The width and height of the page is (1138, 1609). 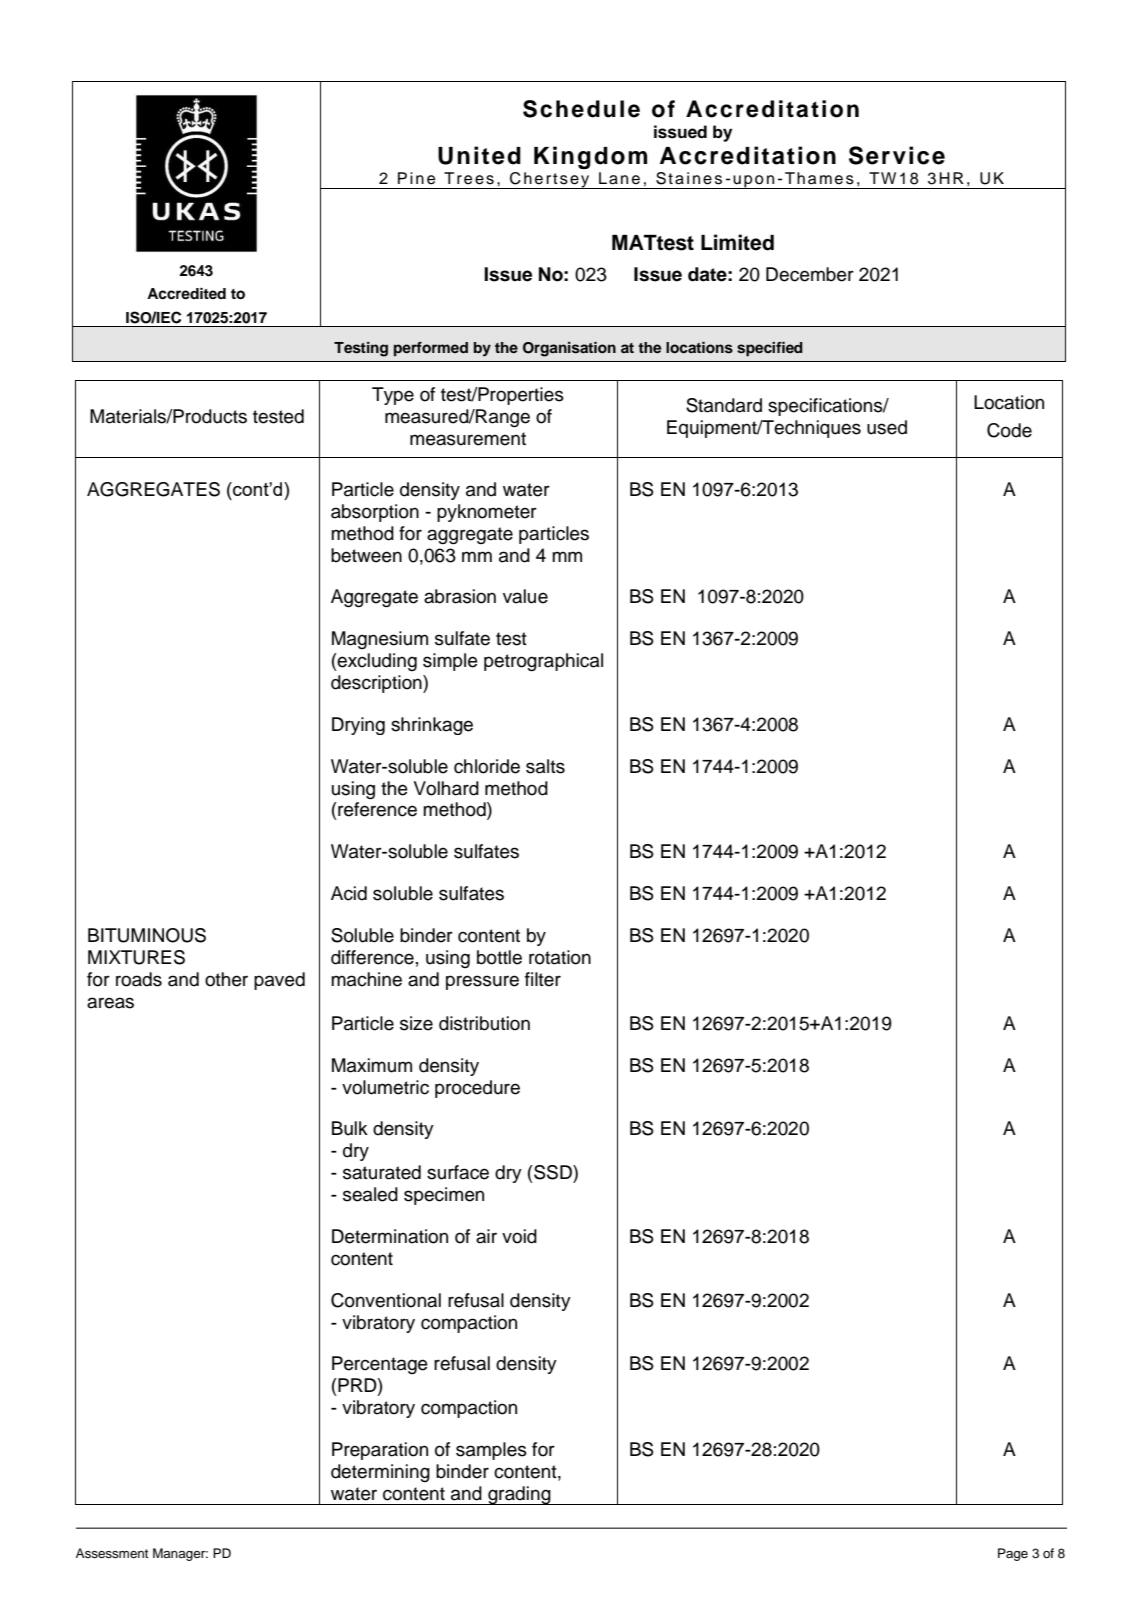 What do you see at coordinates (366, 555) in the page?
I see `between` at bounding box center [366, 555].
